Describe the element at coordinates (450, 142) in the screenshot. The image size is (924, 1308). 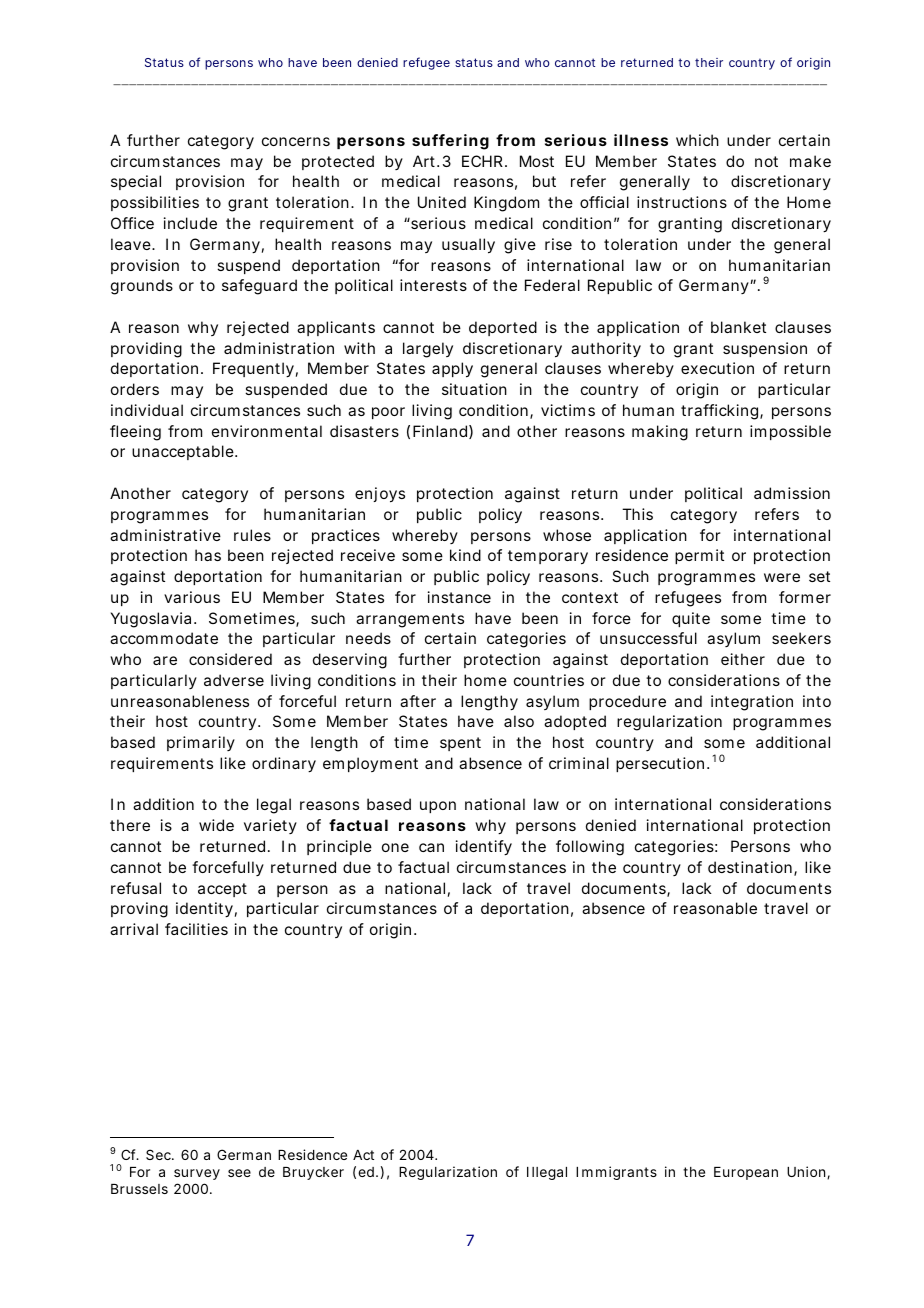
I see `suffering` at that location.
